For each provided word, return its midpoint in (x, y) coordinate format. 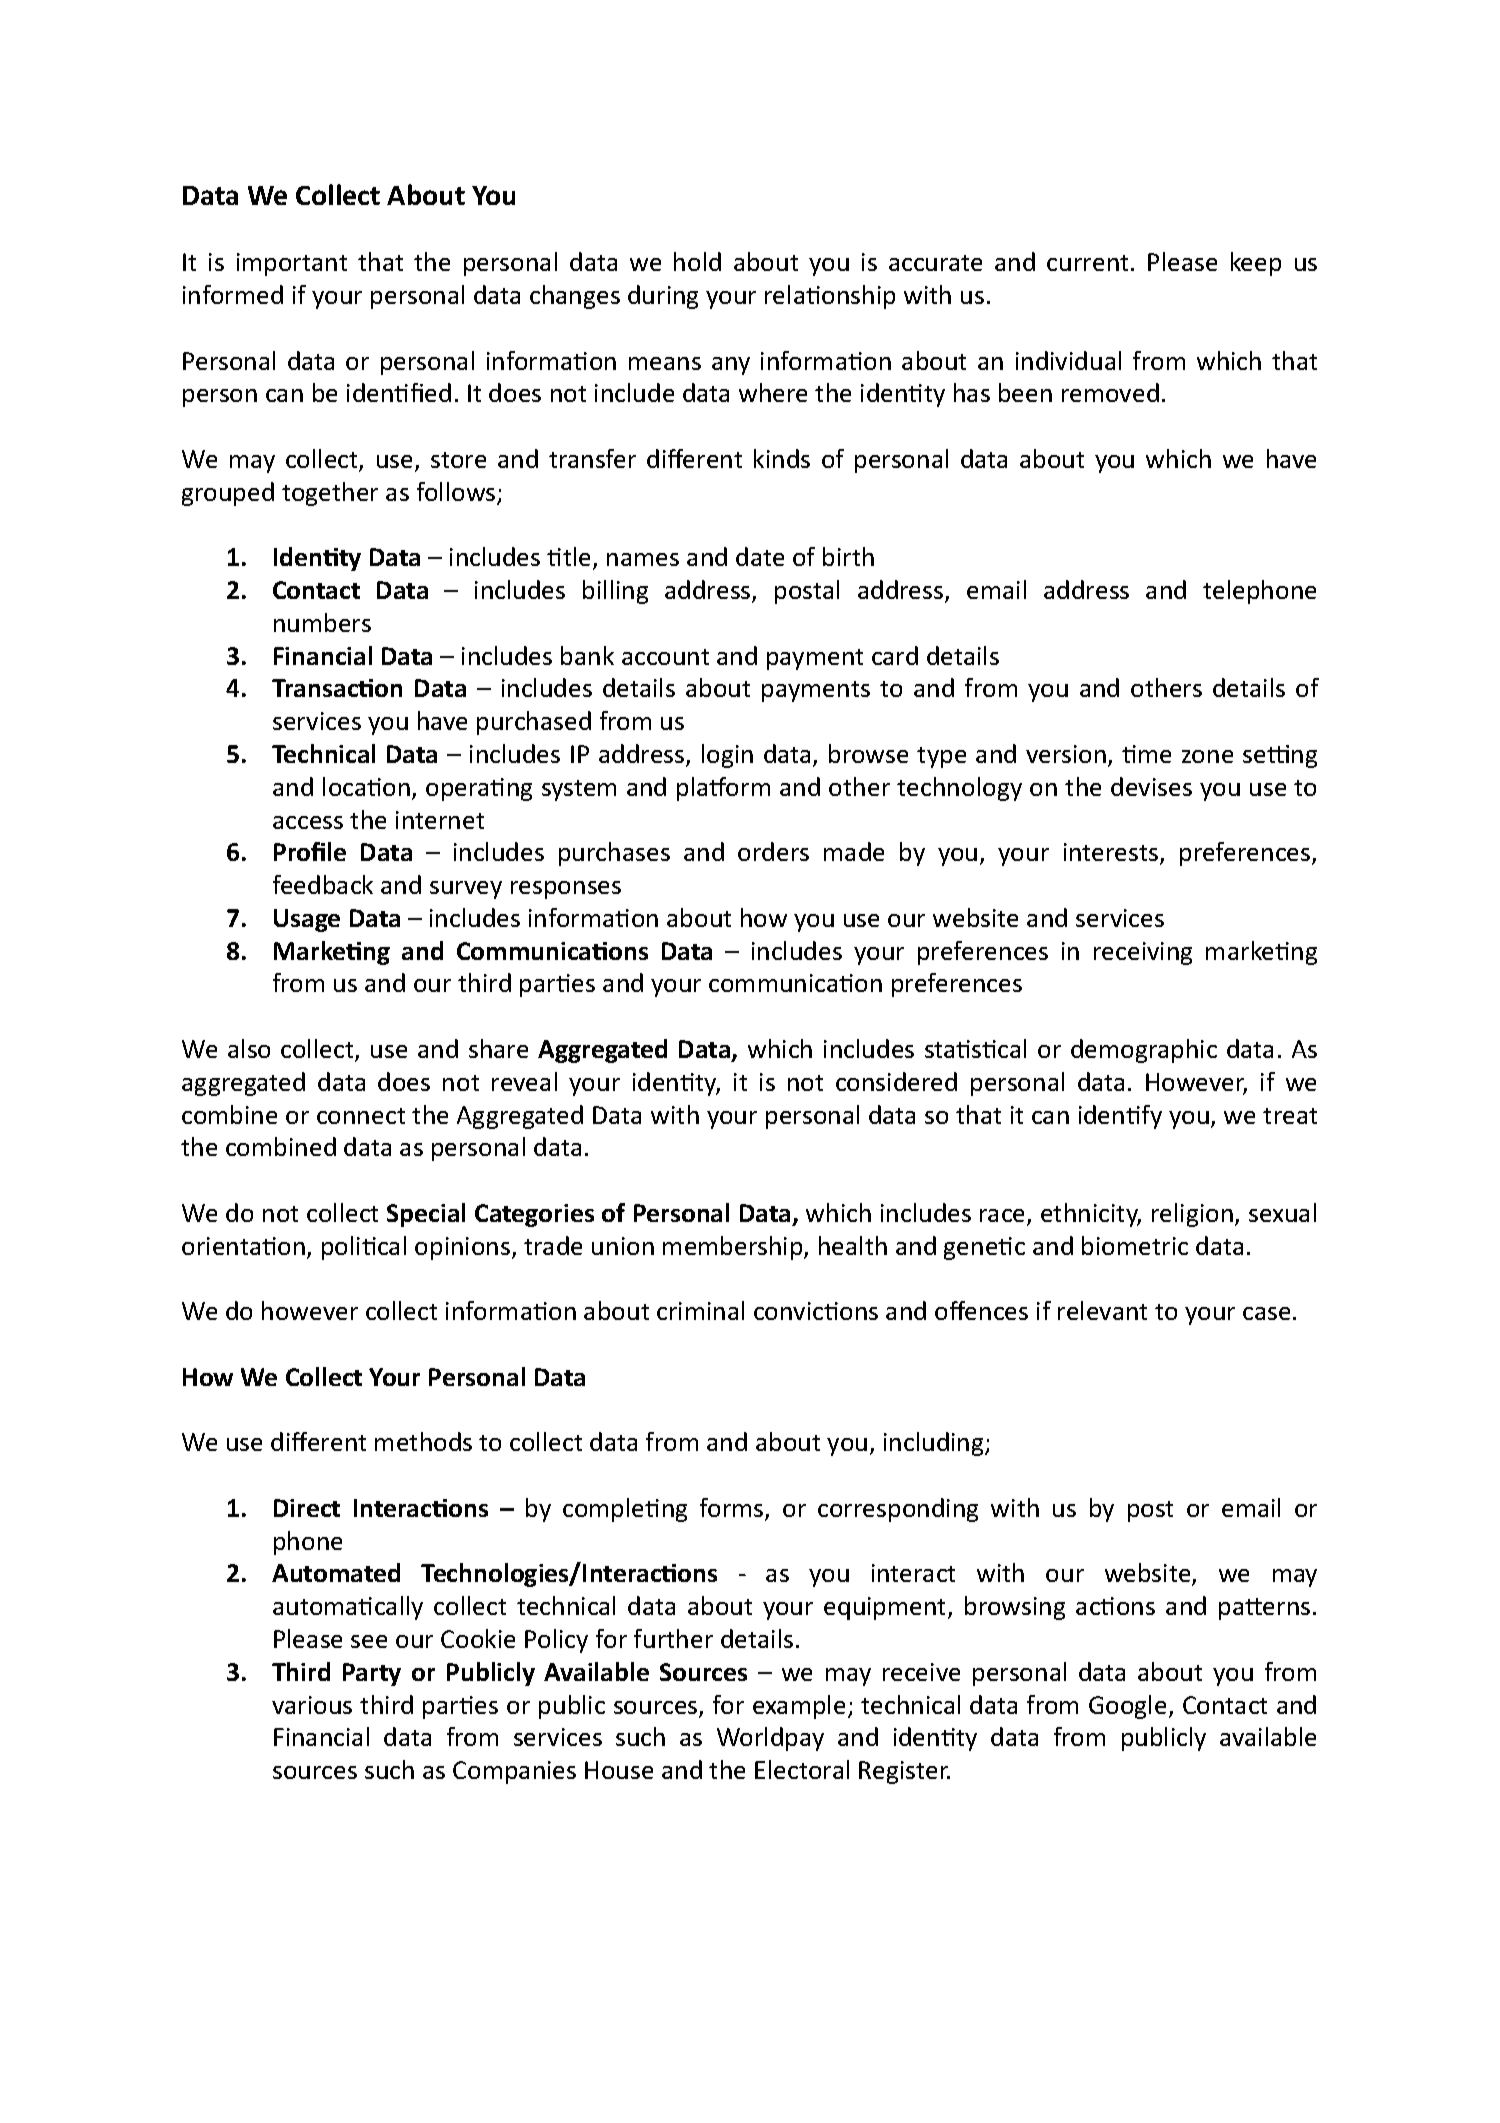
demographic (1144, 1051)
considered (896, 1081)
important (292, 264)
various (312, 1705)
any (731, 366)
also (249, 1048)
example (799, 1707)
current (1087, 263)
